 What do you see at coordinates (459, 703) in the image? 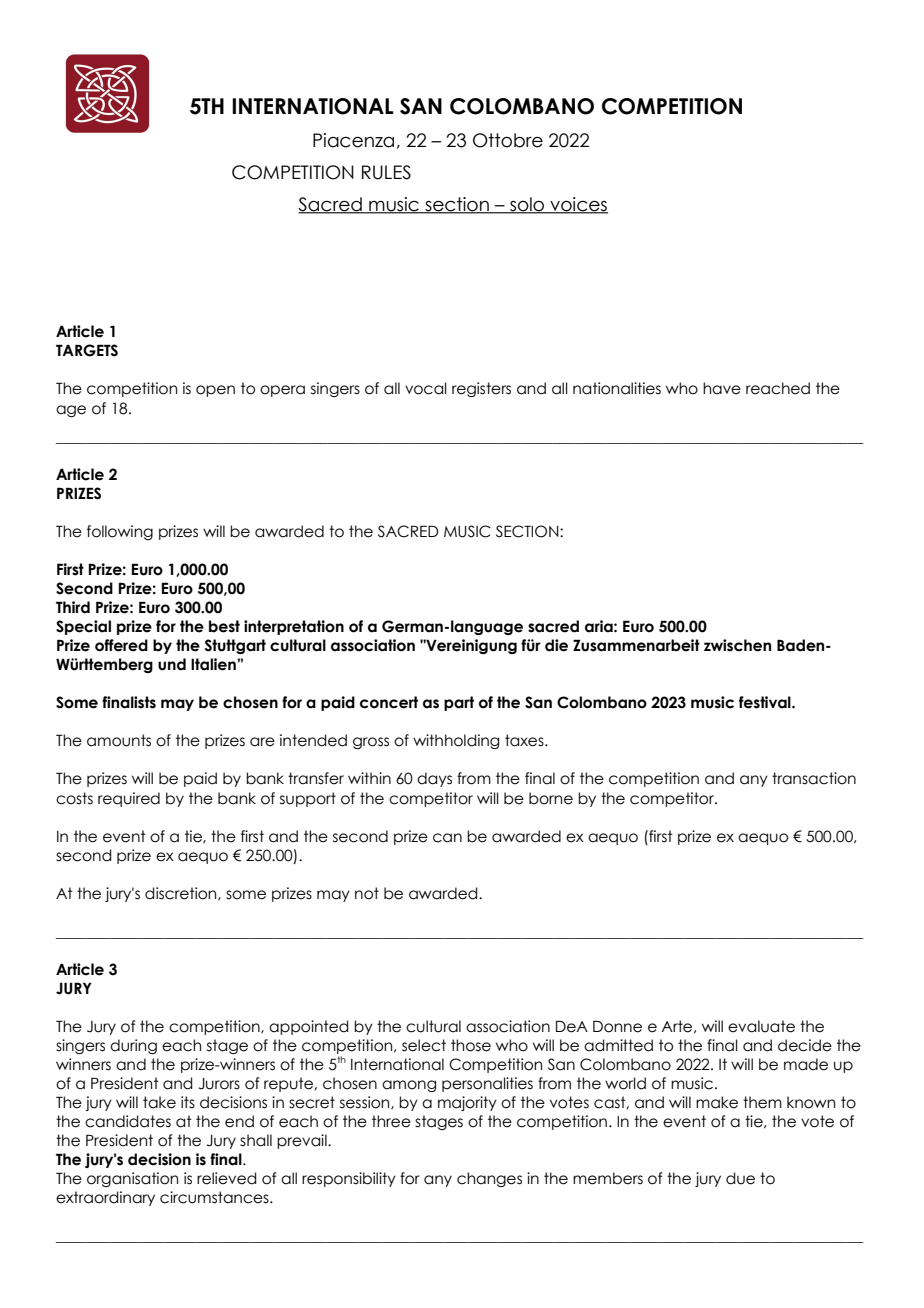
I see `part` at bounding box center [459, 703].
